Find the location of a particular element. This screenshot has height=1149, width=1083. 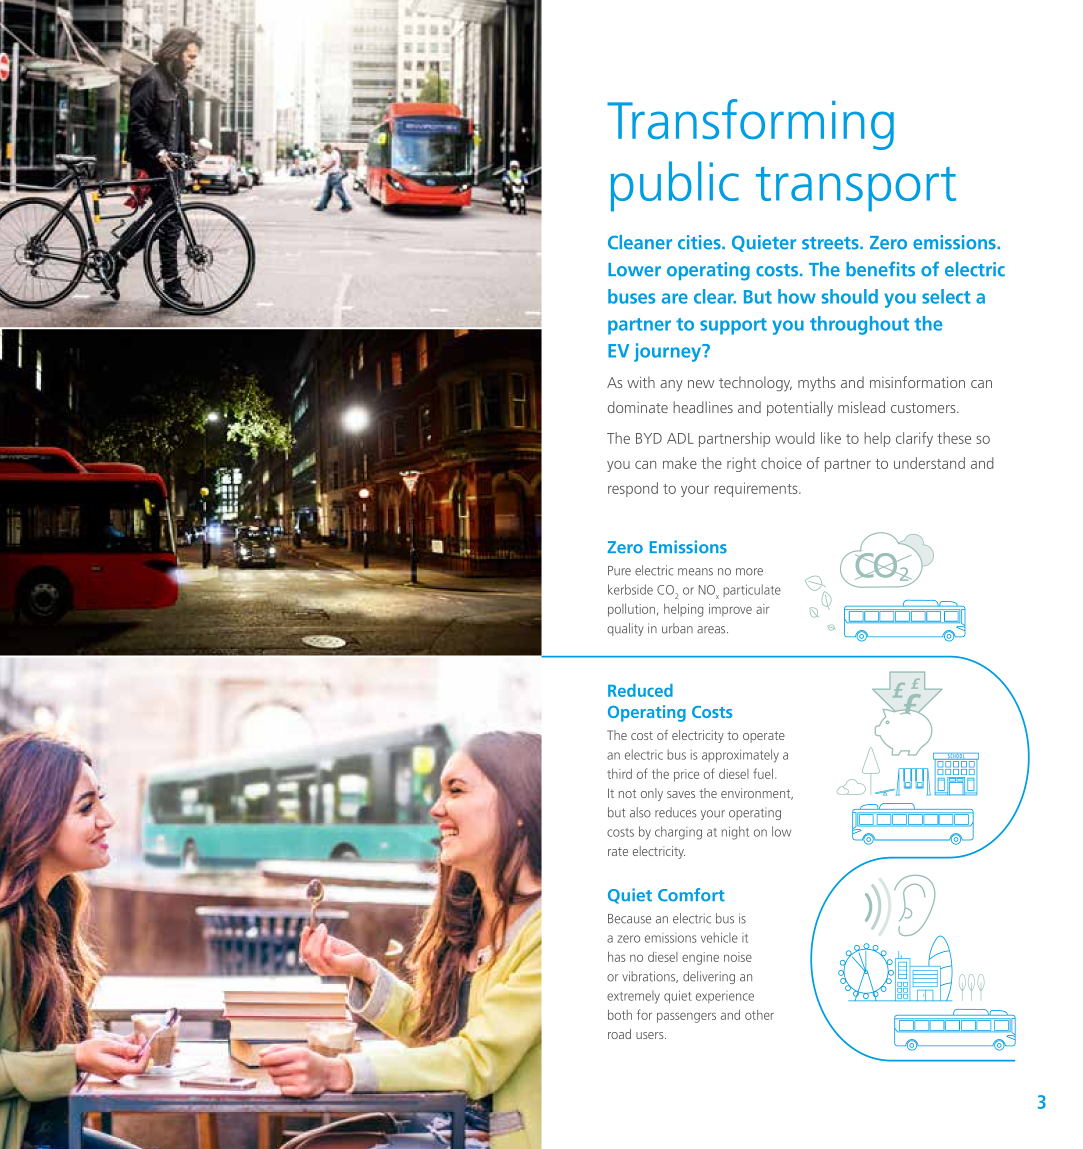

clarify is located at coordinates (914, 439).
